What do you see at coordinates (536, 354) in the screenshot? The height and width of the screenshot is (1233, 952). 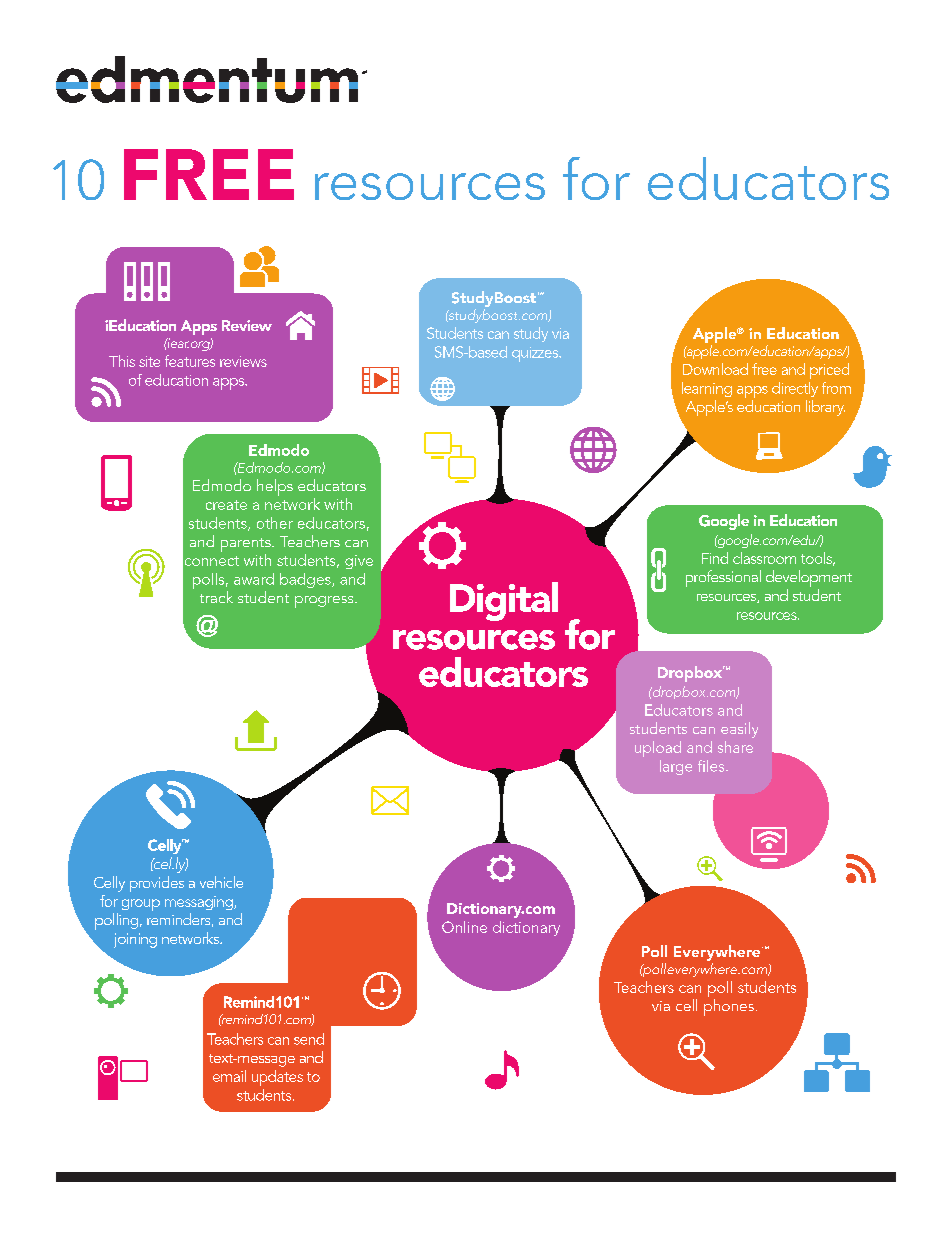 I see `quizzes` at bounding box center [536, 354].
